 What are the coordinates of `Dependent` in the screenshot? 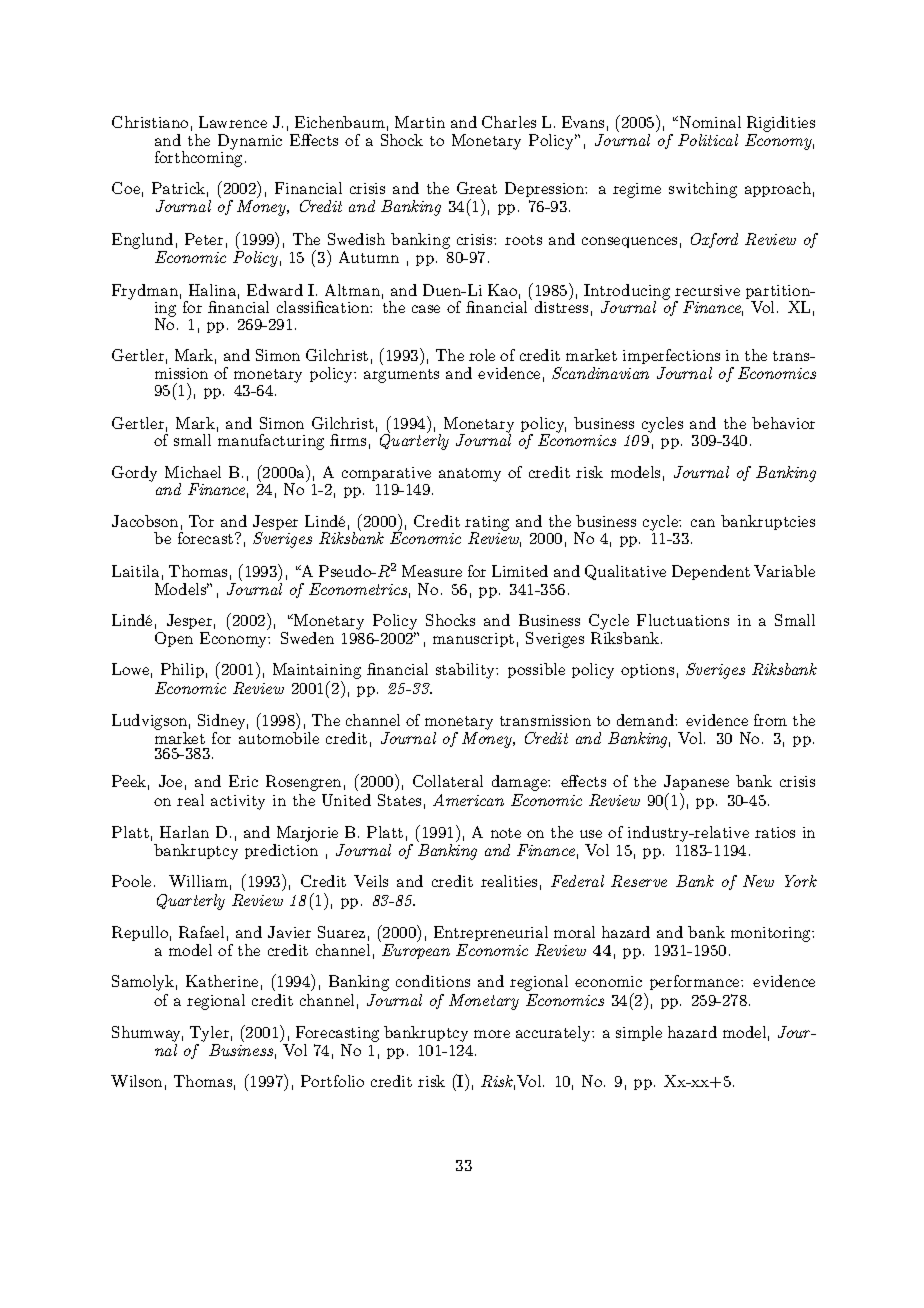 It's located at (711, 572).
